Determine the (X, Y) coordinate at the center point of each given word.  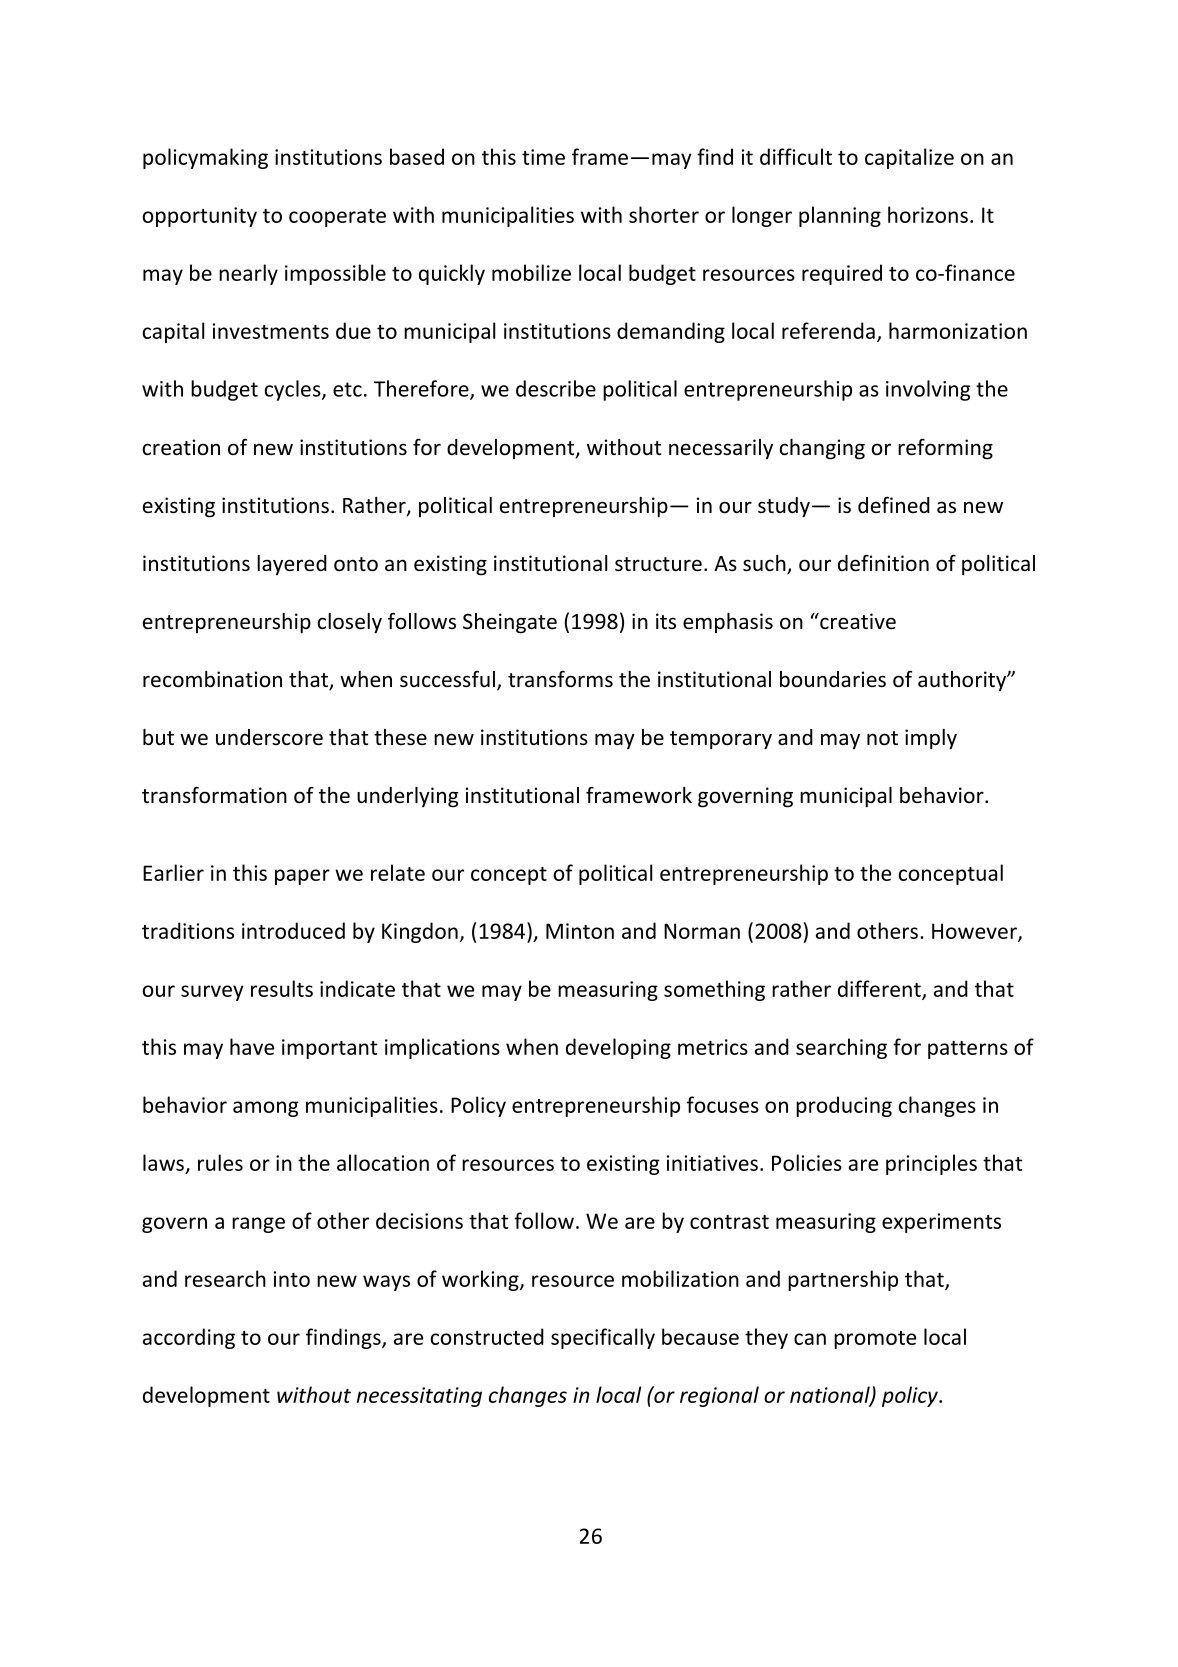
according (189, 1338)
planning (840, 216)
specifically (603, 1338)
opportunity (200, 217)
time (543, 157)
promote (875, 1340)
